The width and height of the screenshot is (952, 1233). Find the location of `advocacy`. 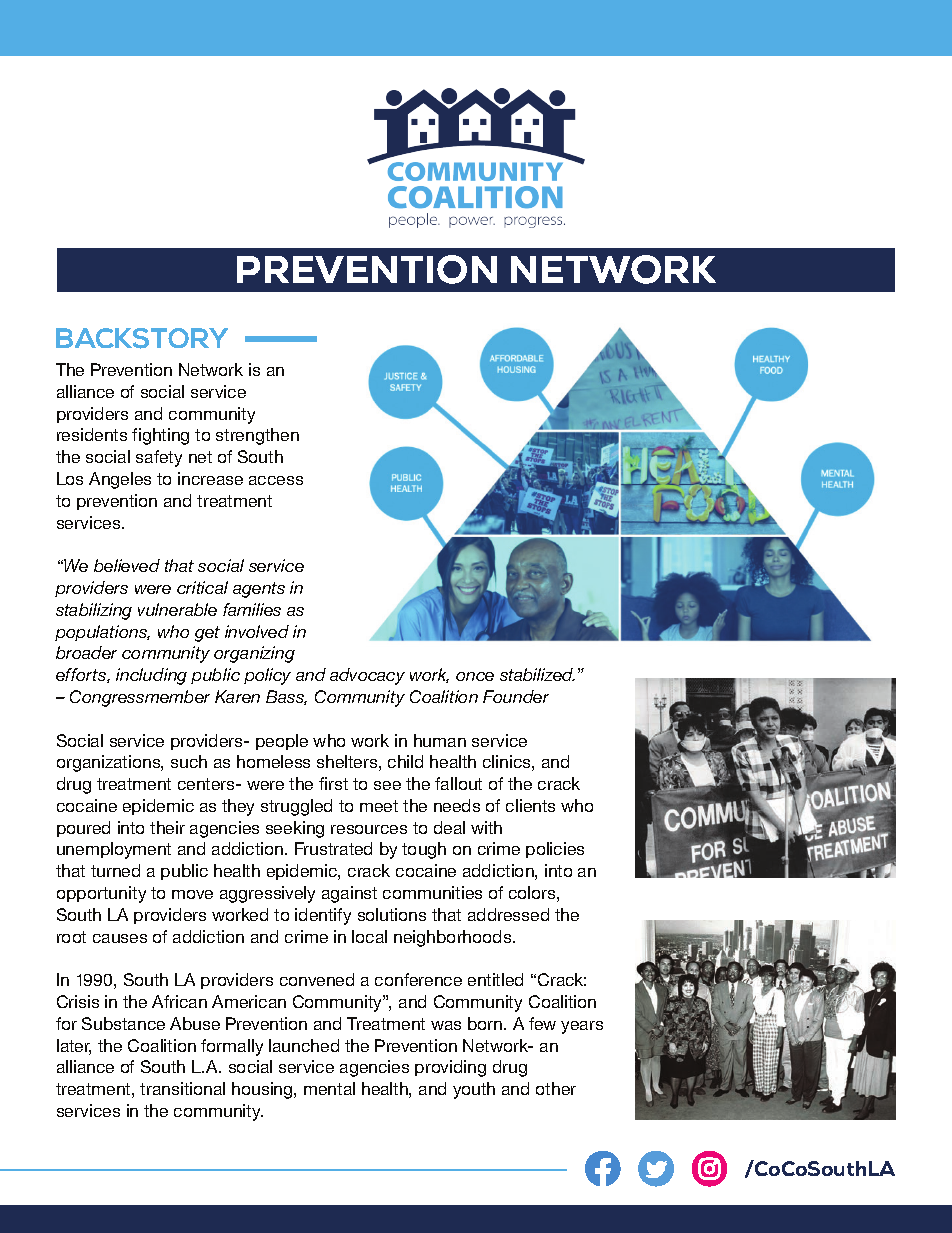

advocacy is located at coordinates (367, 676).
